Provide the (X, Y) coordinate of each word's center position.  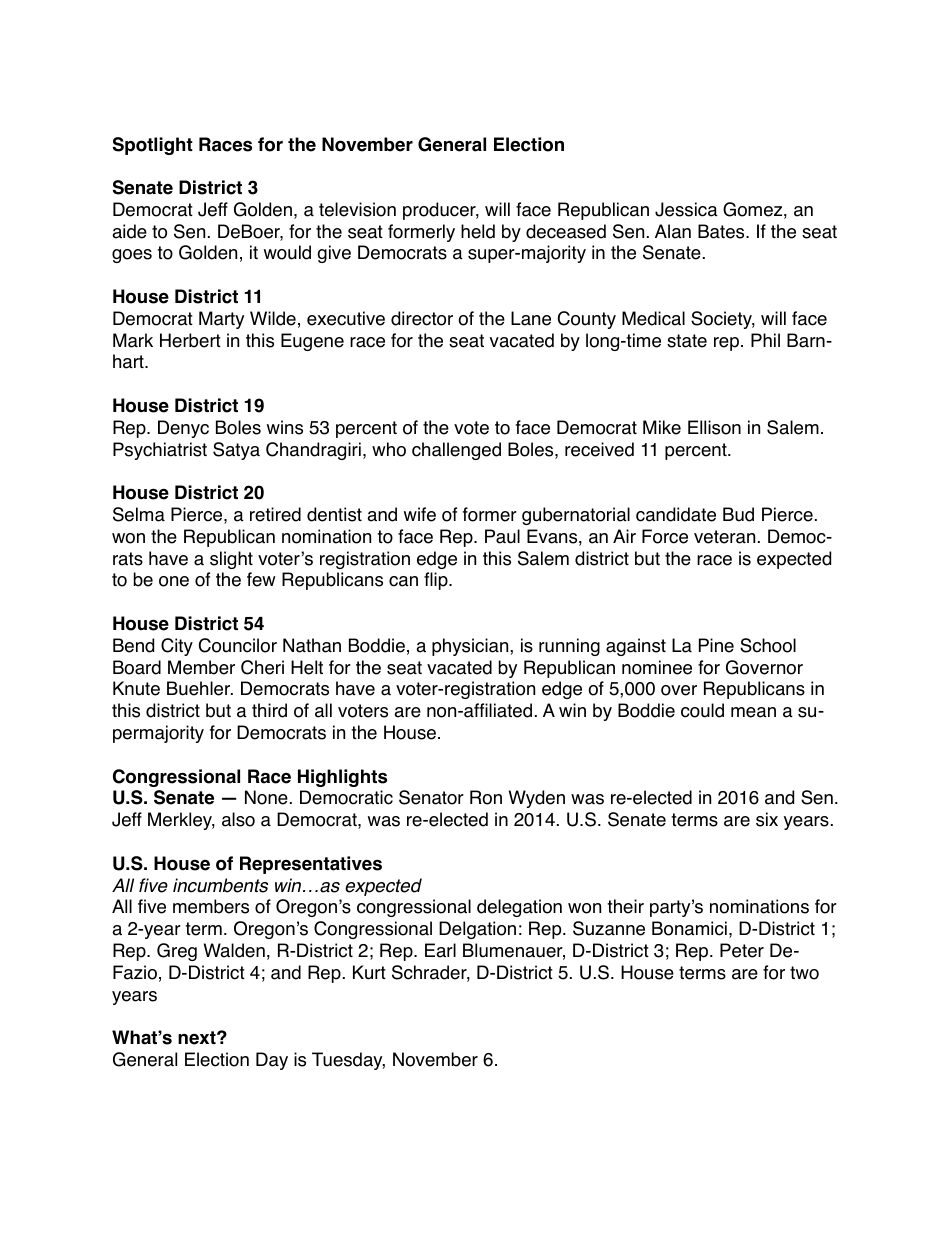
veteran (724, 537)
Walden (234, 950)
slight (231, 560)
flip (437, 581)
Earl (440, 950)
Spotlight (153, 146)
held (478, 231)
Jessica (686, 209)
